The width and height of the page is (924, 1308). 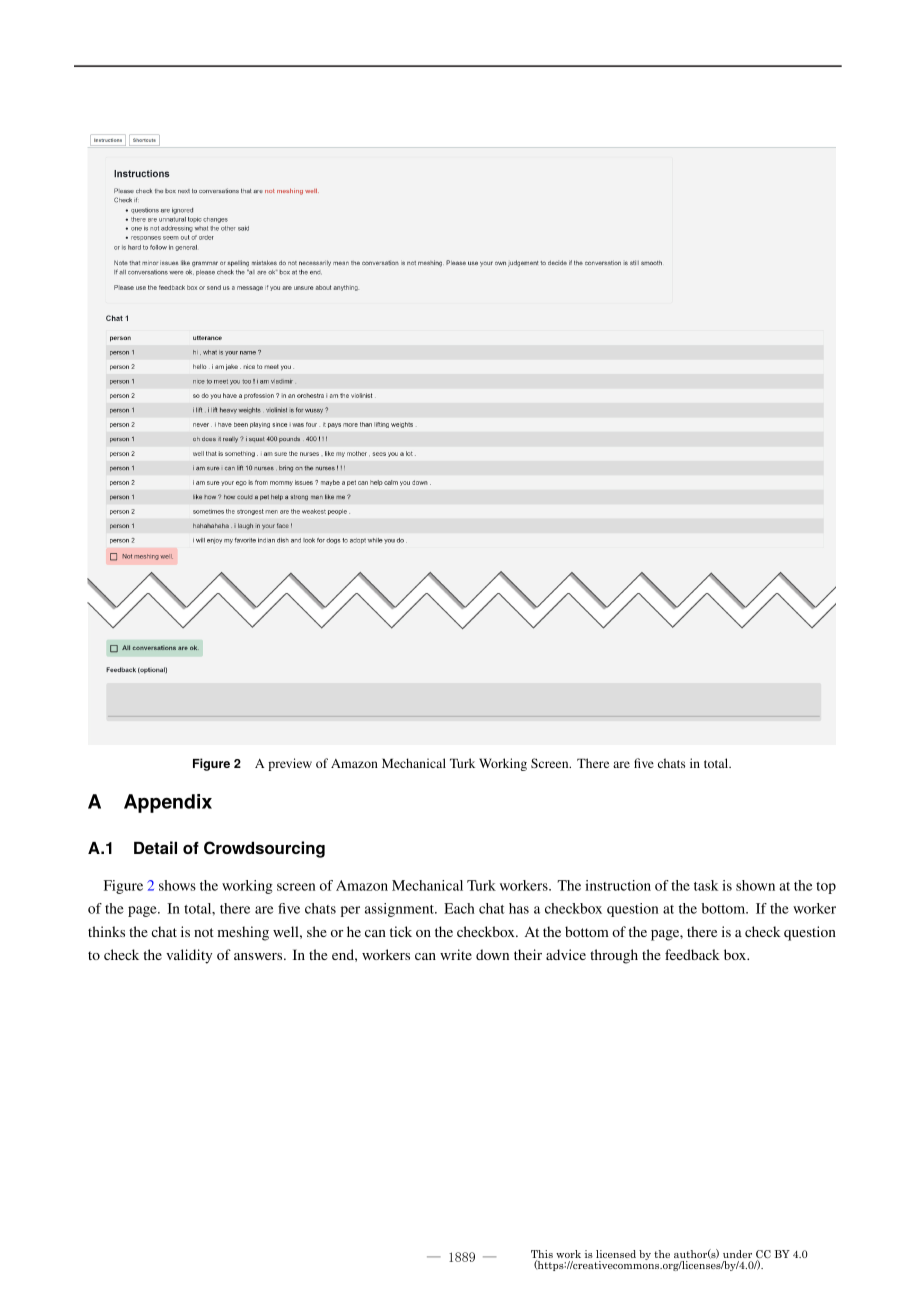 What do you see at coordinates (616, 1254) in the page?
I see `licensed` at bounding box center [616, 1254].
